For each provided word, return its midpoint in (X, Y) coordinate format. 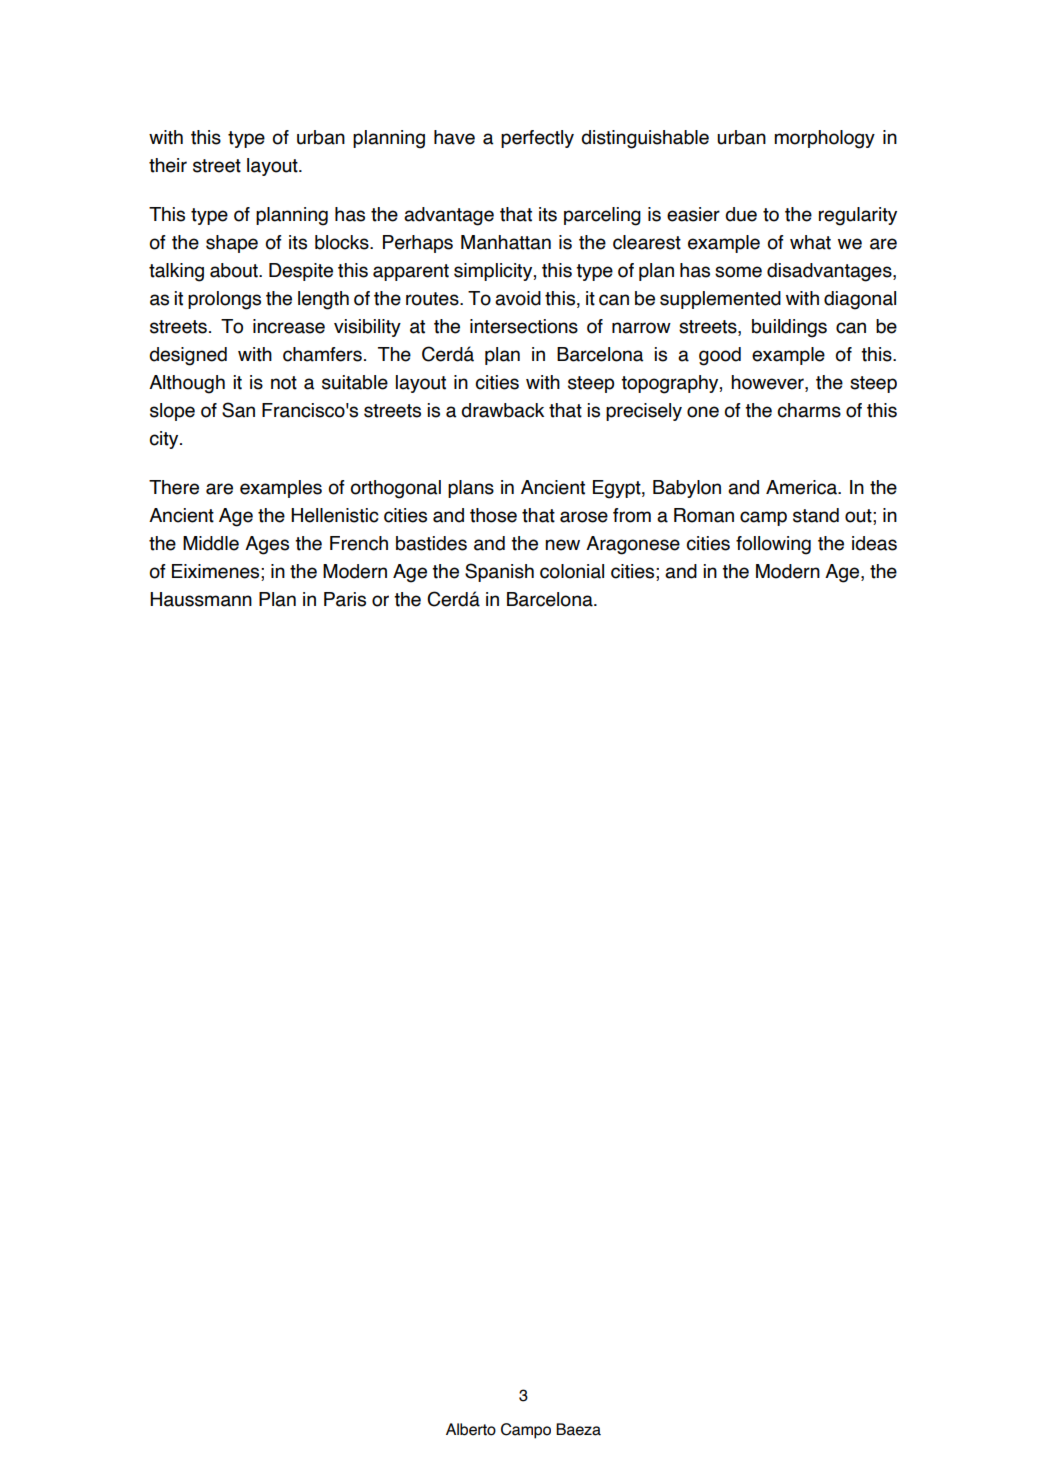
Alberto (471, 1429)
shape (232, 244)
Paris (345, 599)
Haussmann (201, 599)
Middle (211, 543)
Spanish (499, 572)
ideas (874, 543)
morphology (824, 139)
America (802, 487)
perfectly (537, 139)
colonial (572, 571)
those (493, 515)
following (773, 545)
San (238, 410)
